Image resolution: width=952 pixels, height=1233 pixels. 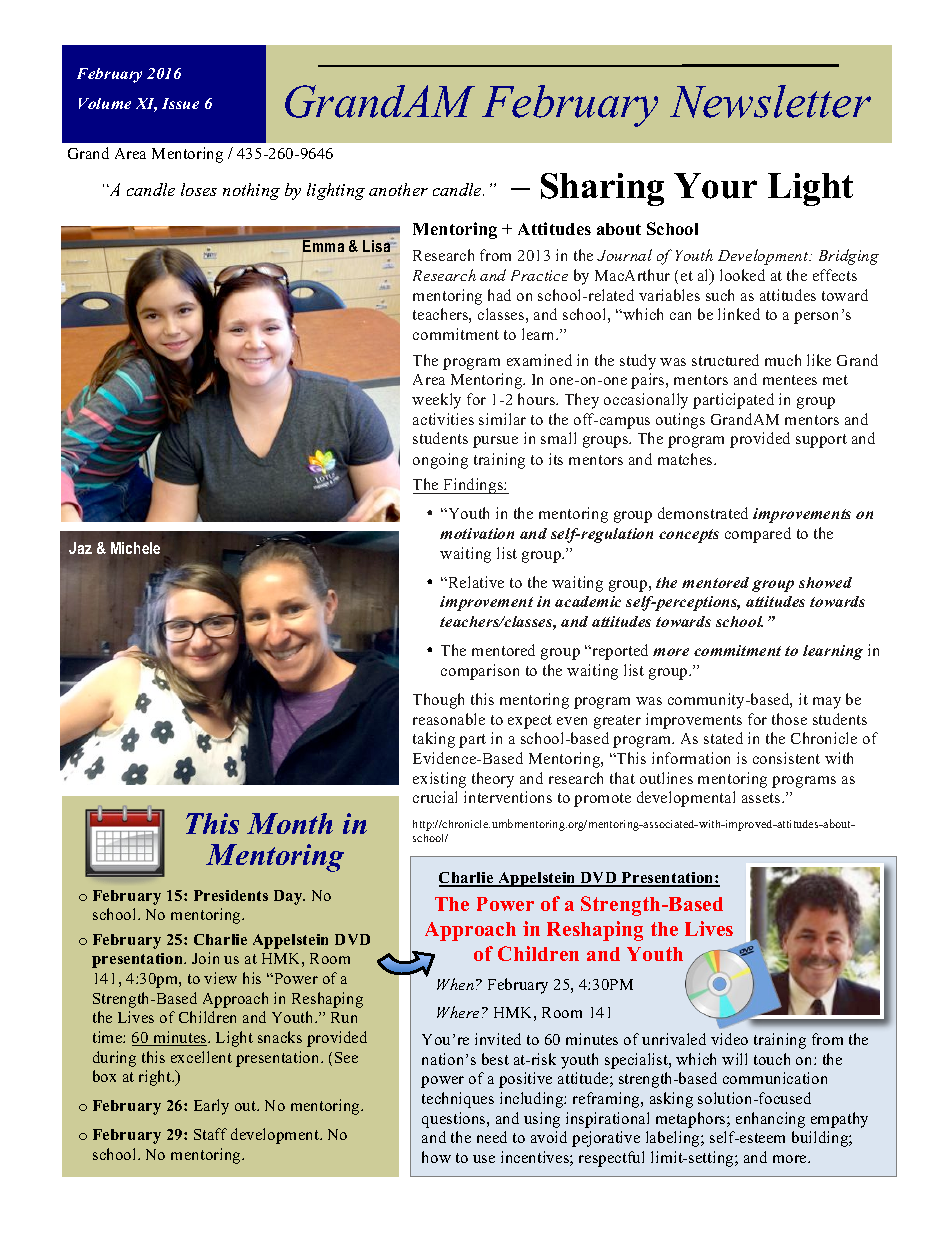 What do you see at coordinates (210, 1134) in the image?
I see `Staff` at bounding box center [210, 1134].
